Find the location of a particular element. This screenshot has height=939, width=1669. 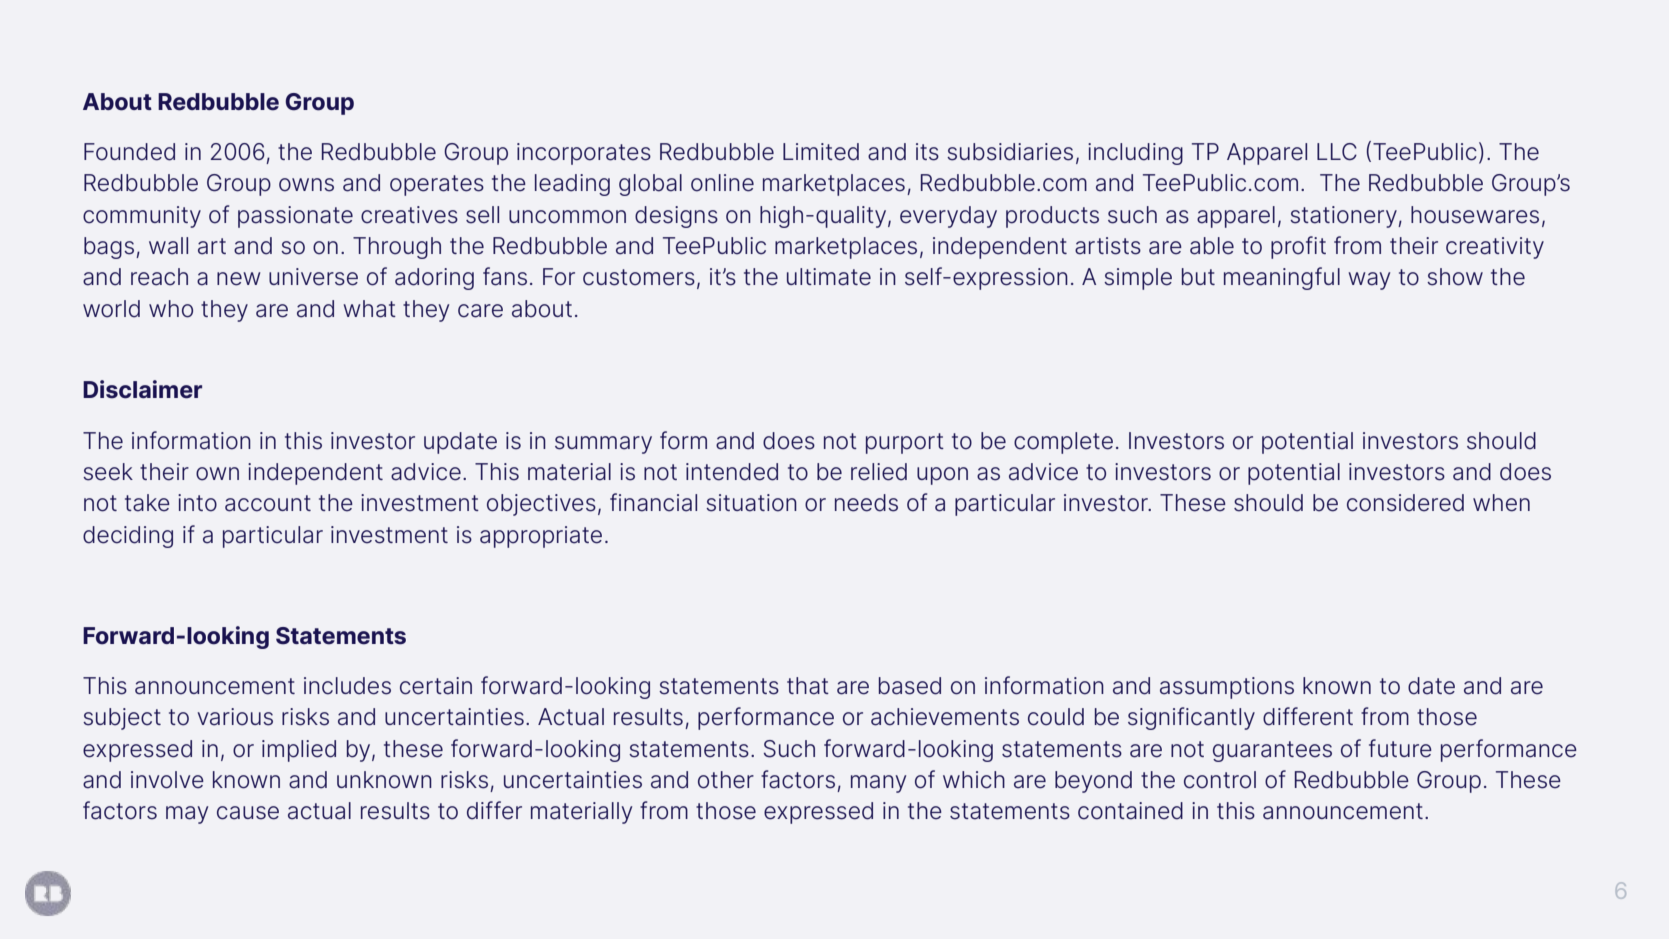

cause is located at coordinates (248, 813).
